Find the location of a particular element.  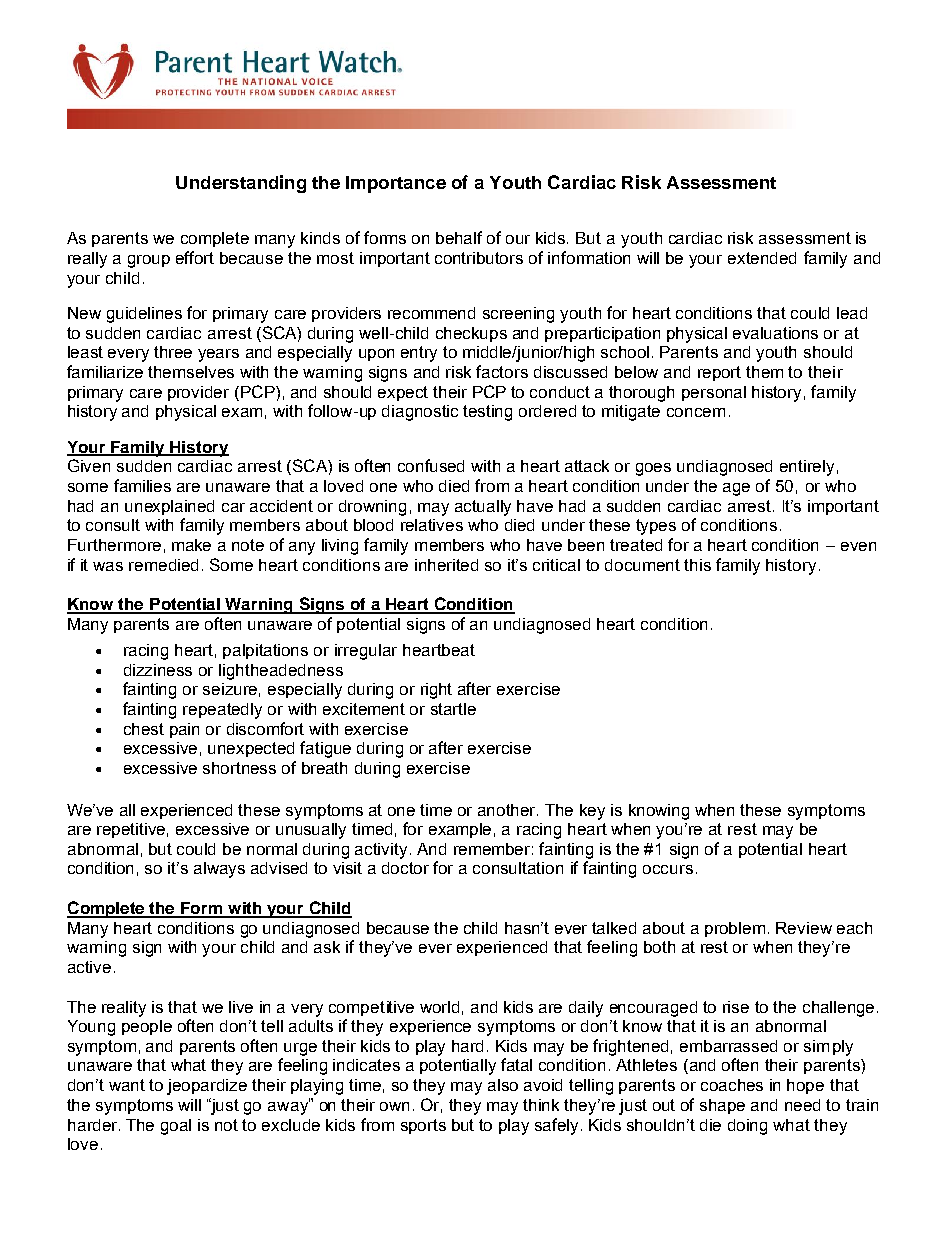

behalf is located at coordinates (459, 237).
